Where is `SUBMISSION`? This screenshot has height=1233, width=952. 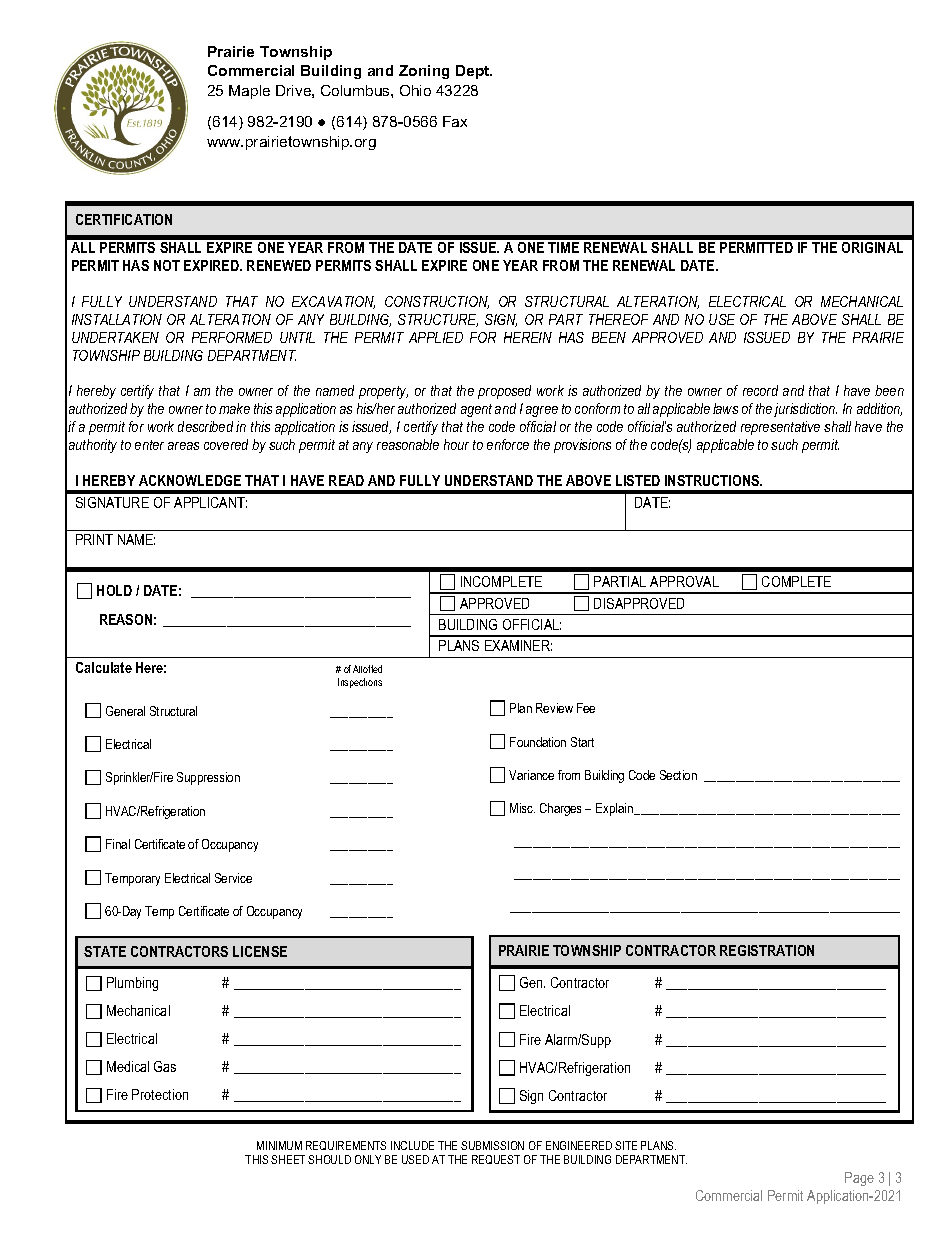
SUBMISSION is located at coordinates (492, 1145).
